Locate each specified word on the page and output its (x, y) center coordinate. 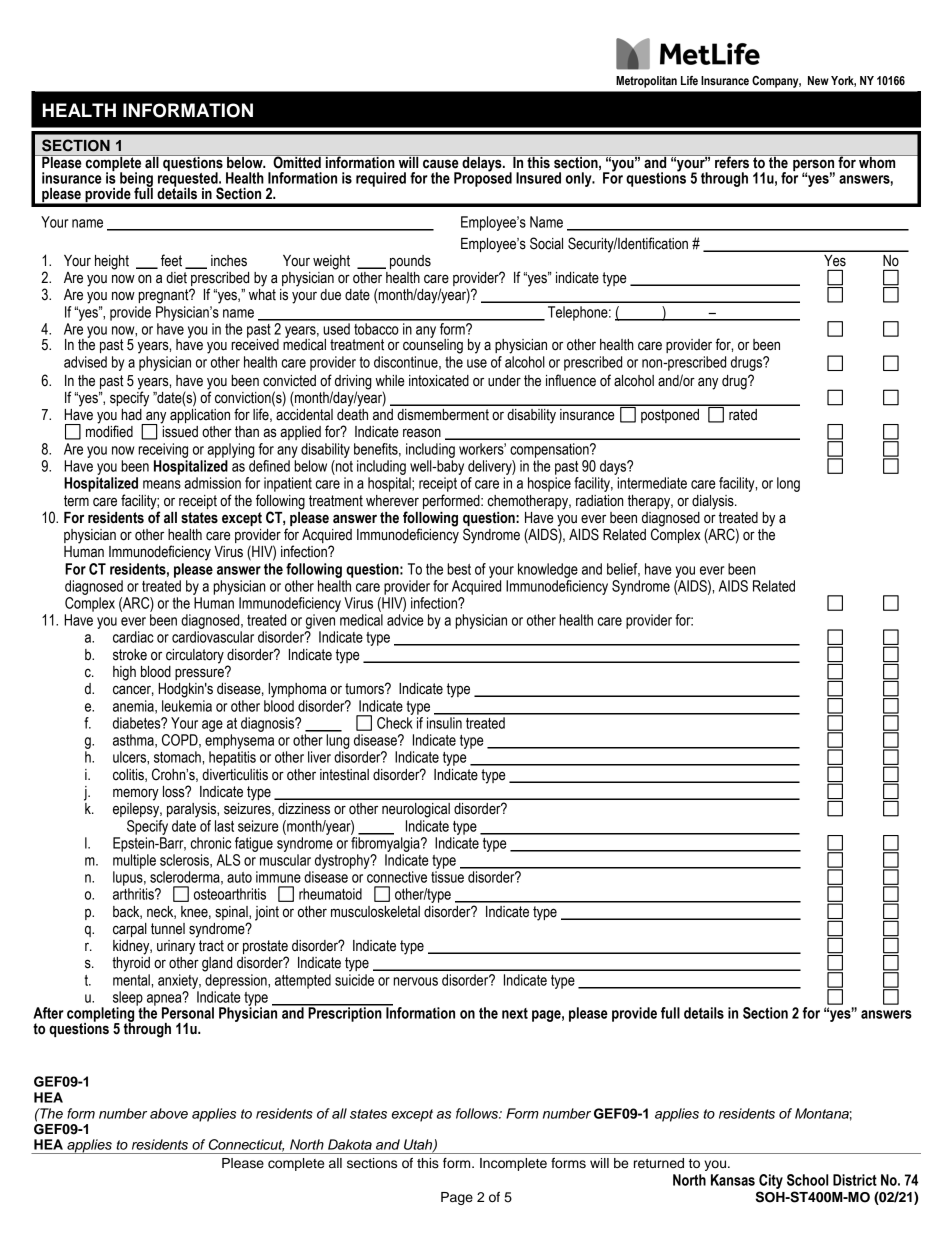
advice (405, 620)
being (136, 180)
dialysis (714, 502)
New (818, 80)
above (169, 1113)
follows (478, 1113)
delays (482, 164)
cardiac (133, 637)
